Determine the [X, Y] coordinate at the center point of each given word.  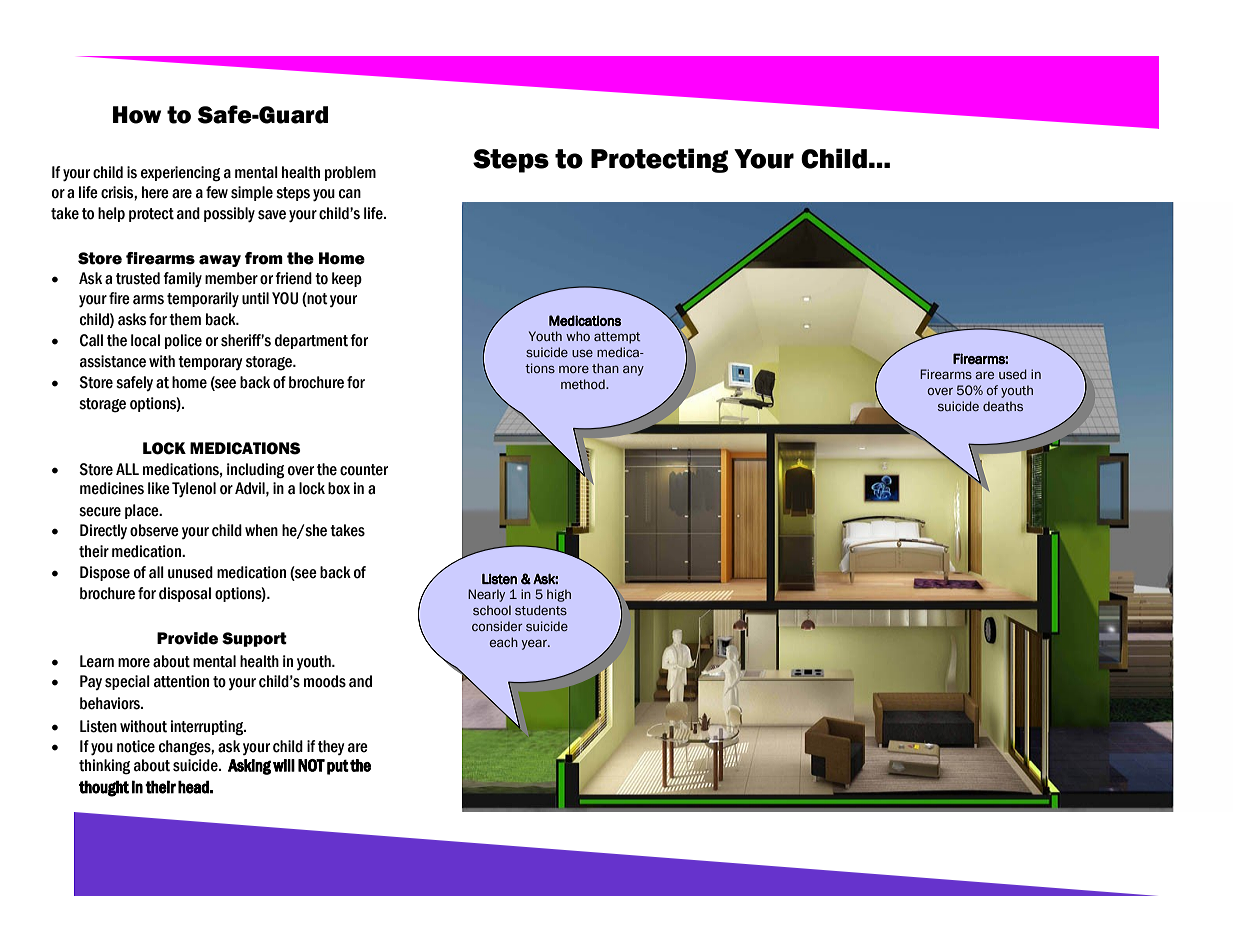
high [559, 595]
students [541, 610]
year [535, 644]
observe [154, 530]
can [350, 194]
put [338, 767]
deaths [1003, 406]
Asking [249, 767]
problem [350, 173]
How [137, 115]
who [578, 336]
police [183, 341]
